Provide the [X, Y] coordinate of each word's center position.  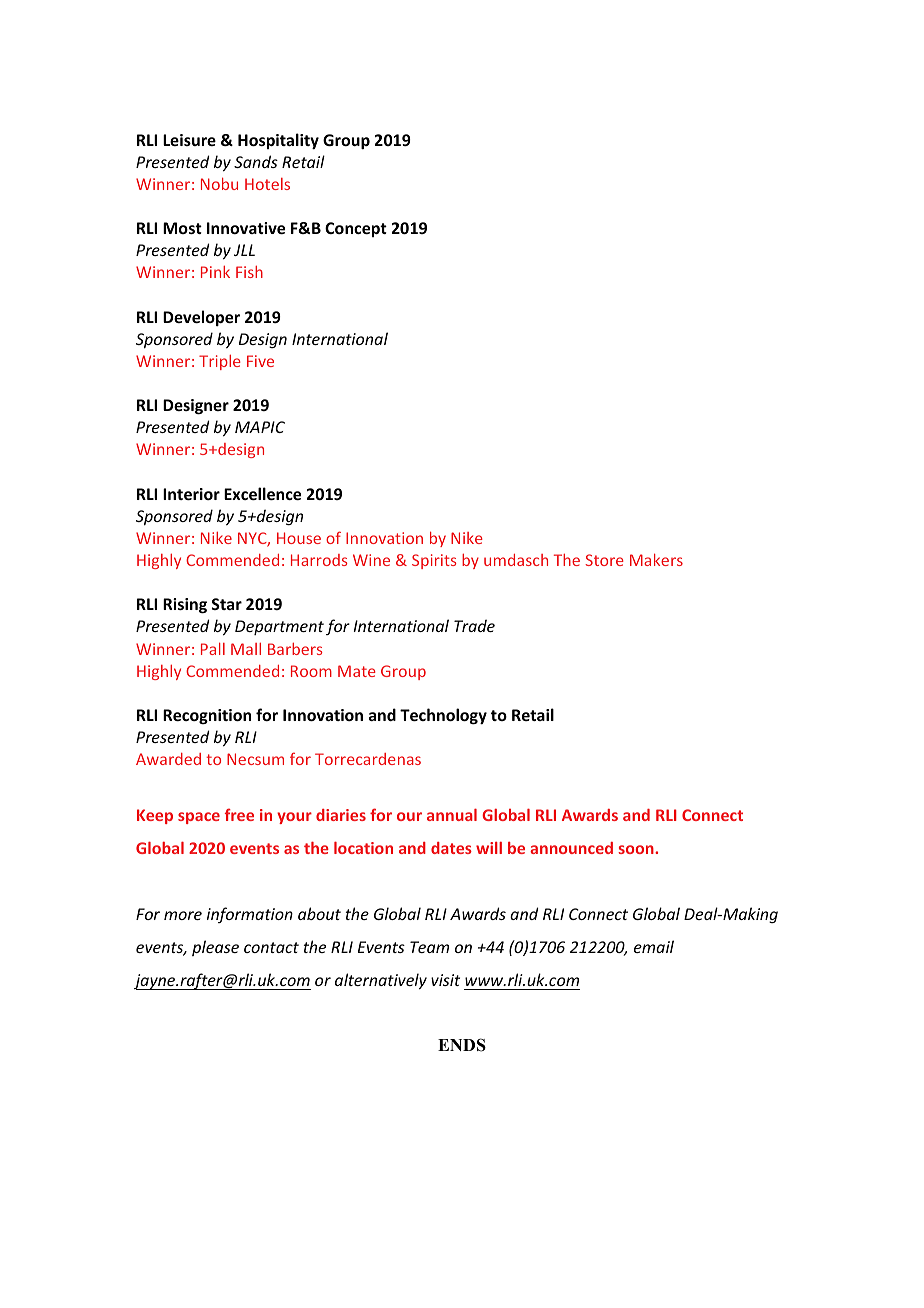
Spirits [434, 561]
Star [227, 604]
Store [604, 560]
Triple [220, 362]
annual [452, 814]
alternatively [381, 981]
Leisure [189, 140]
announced [571, 848]
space [199, 818]
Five [260, 361]
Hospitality [278, 141]
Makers [656, 559]
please [215, 948]
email [654, 946]
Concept [356, 229]
